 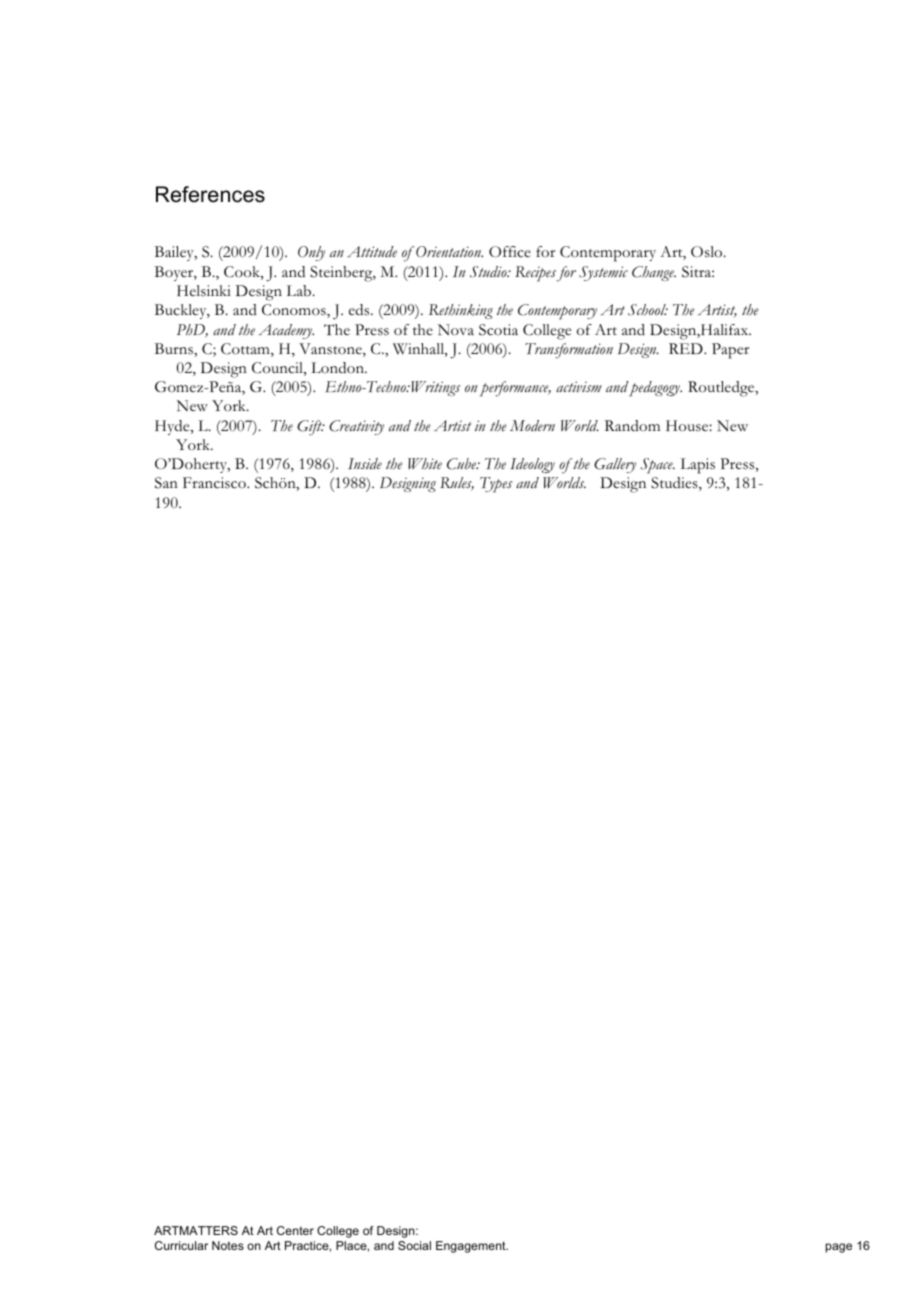 I want to click on Office, so click(x=510, y=252).
